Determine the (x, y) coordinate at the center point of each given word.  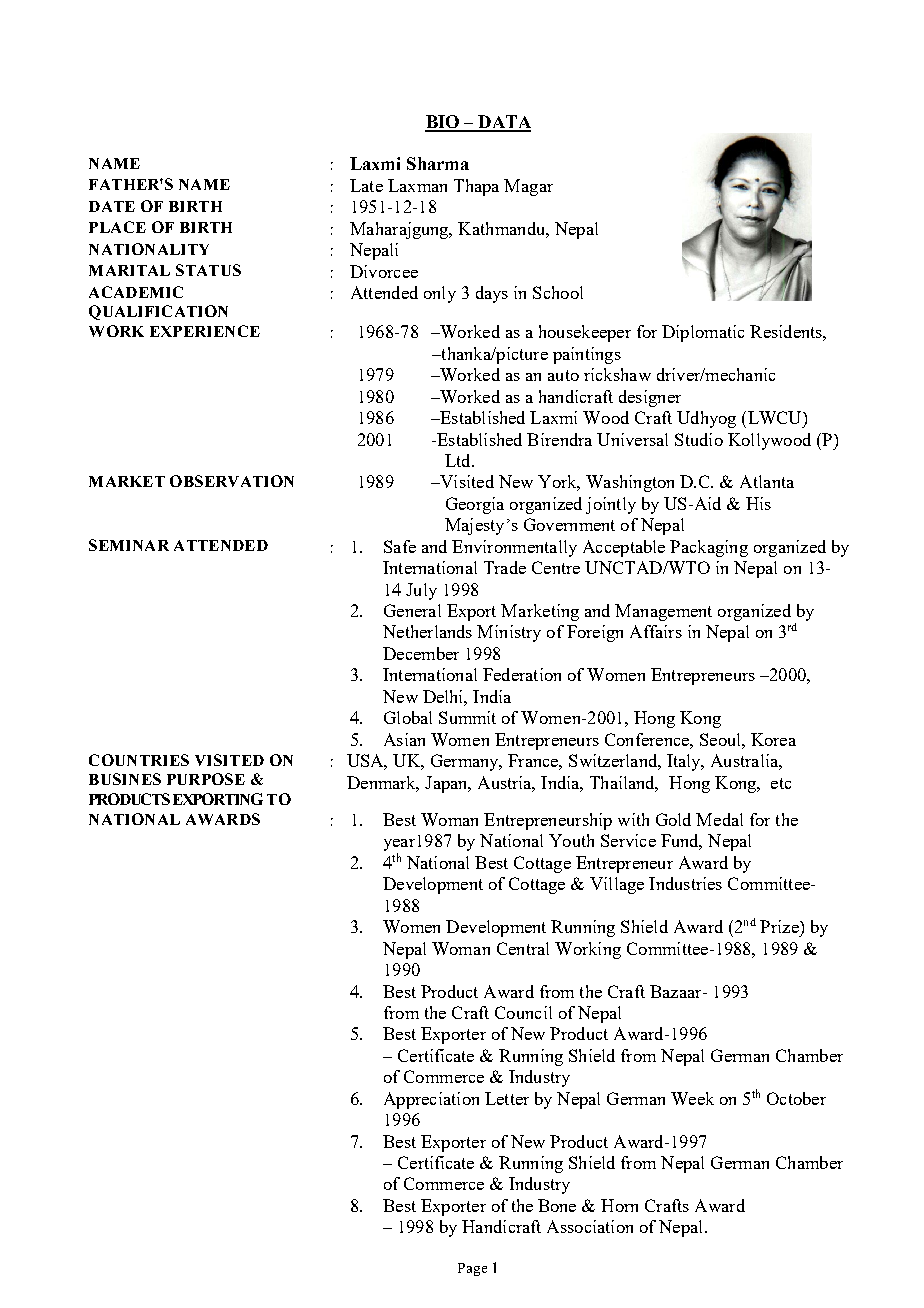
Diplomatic (703, 333)
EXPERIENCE (205, 331)
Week (692, 1098)
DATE (112, 206)
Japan (447, 784)
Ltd (459, 460)
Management (663, 612)
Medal (719, 819)
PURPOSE (206, 779)
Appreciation (431, 1100)
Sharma (438, 163)
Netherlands (427, 631)
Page (472, 1269)
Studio (699, 439)
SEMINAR (129, 545)
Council (523, 1012)
